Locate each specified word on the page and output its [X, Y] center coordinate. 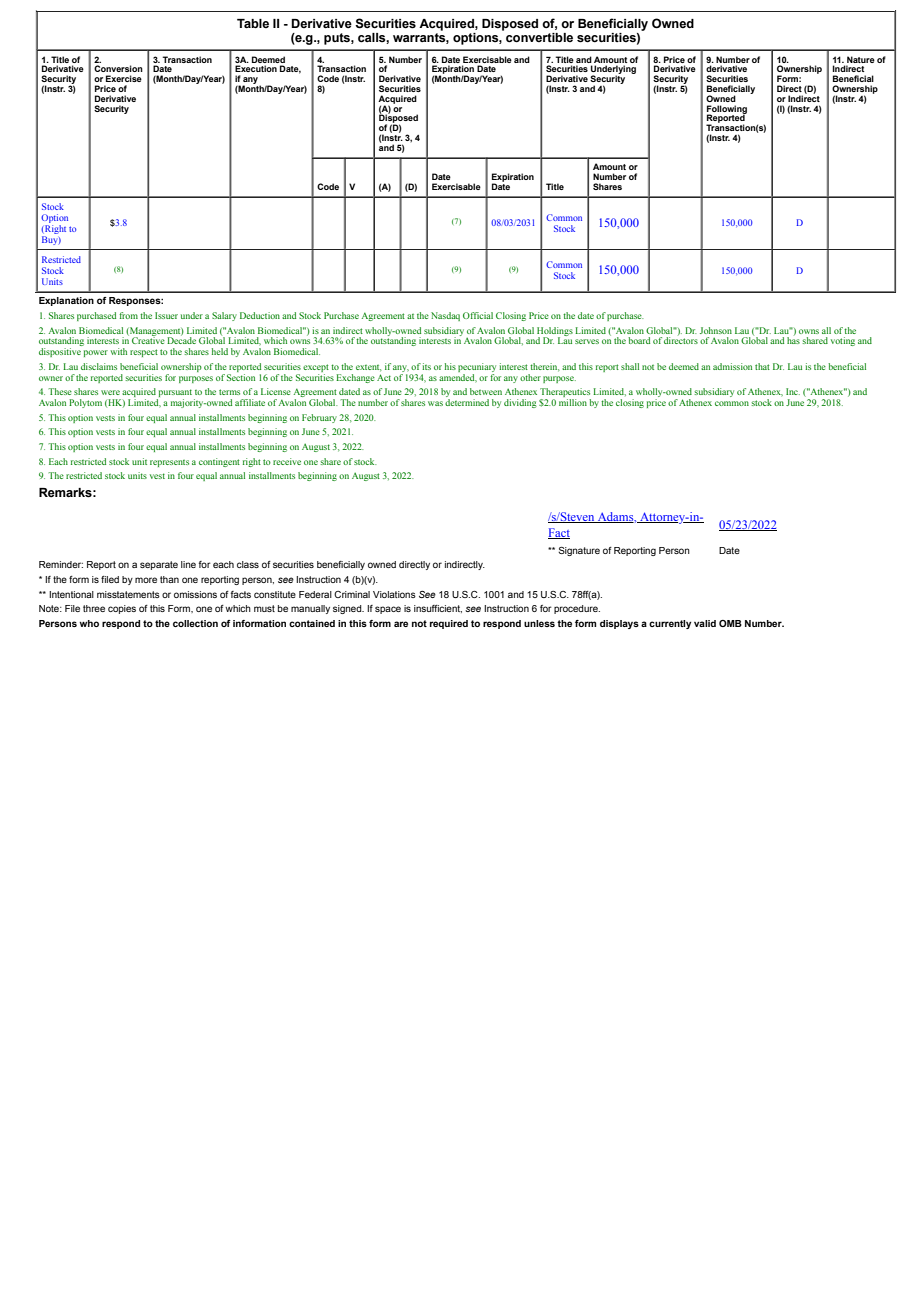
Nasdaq [445, 316]
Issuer [166, 315]
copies [122, 609]
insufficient [438, 609]
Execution [256, 68]
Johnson [716, 330]
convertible [539, 38]
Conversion [118, 68]
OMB [730, 623]
